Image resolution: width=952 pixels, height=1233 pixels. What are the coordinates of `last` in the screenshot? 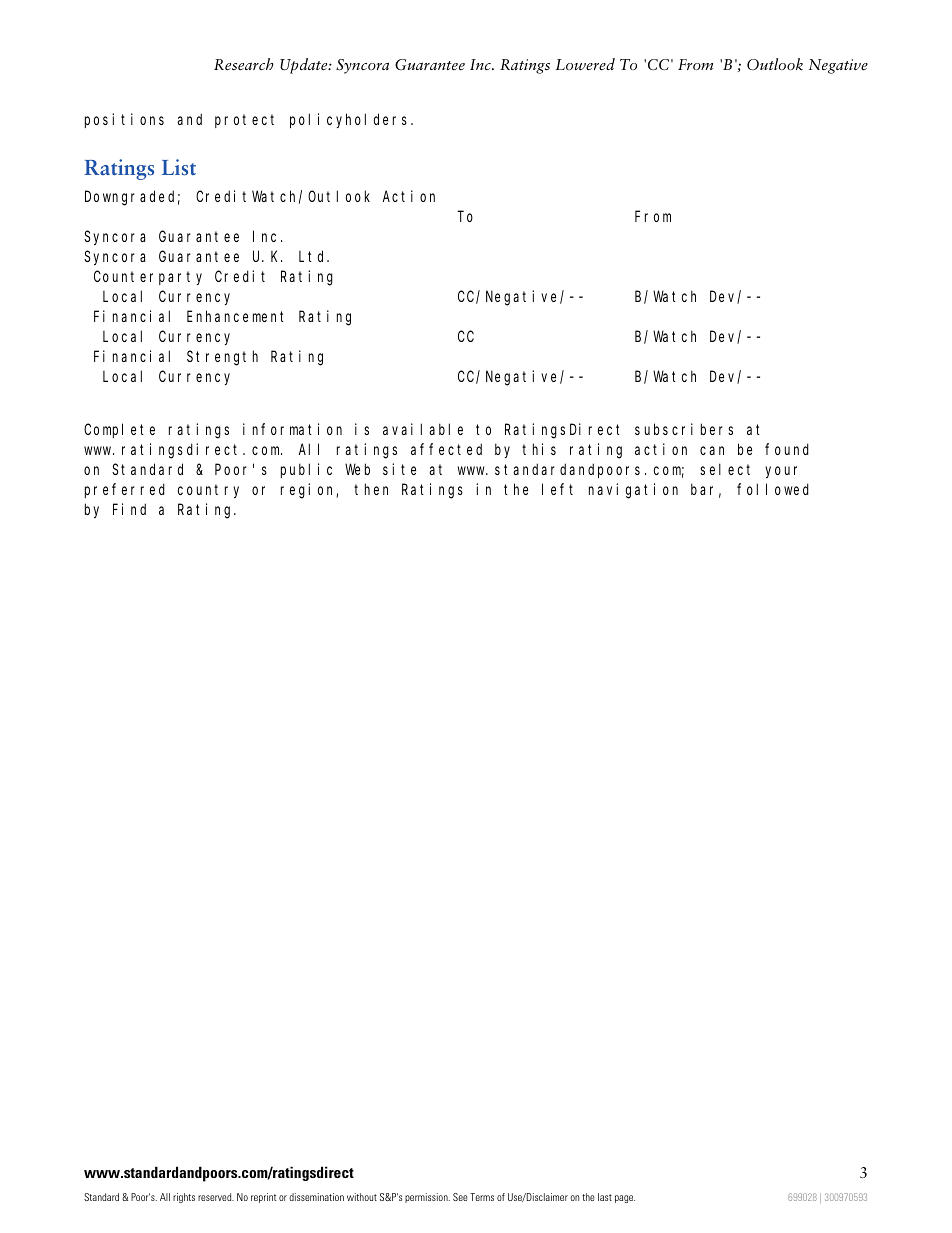 It's located at (605, 1197).
